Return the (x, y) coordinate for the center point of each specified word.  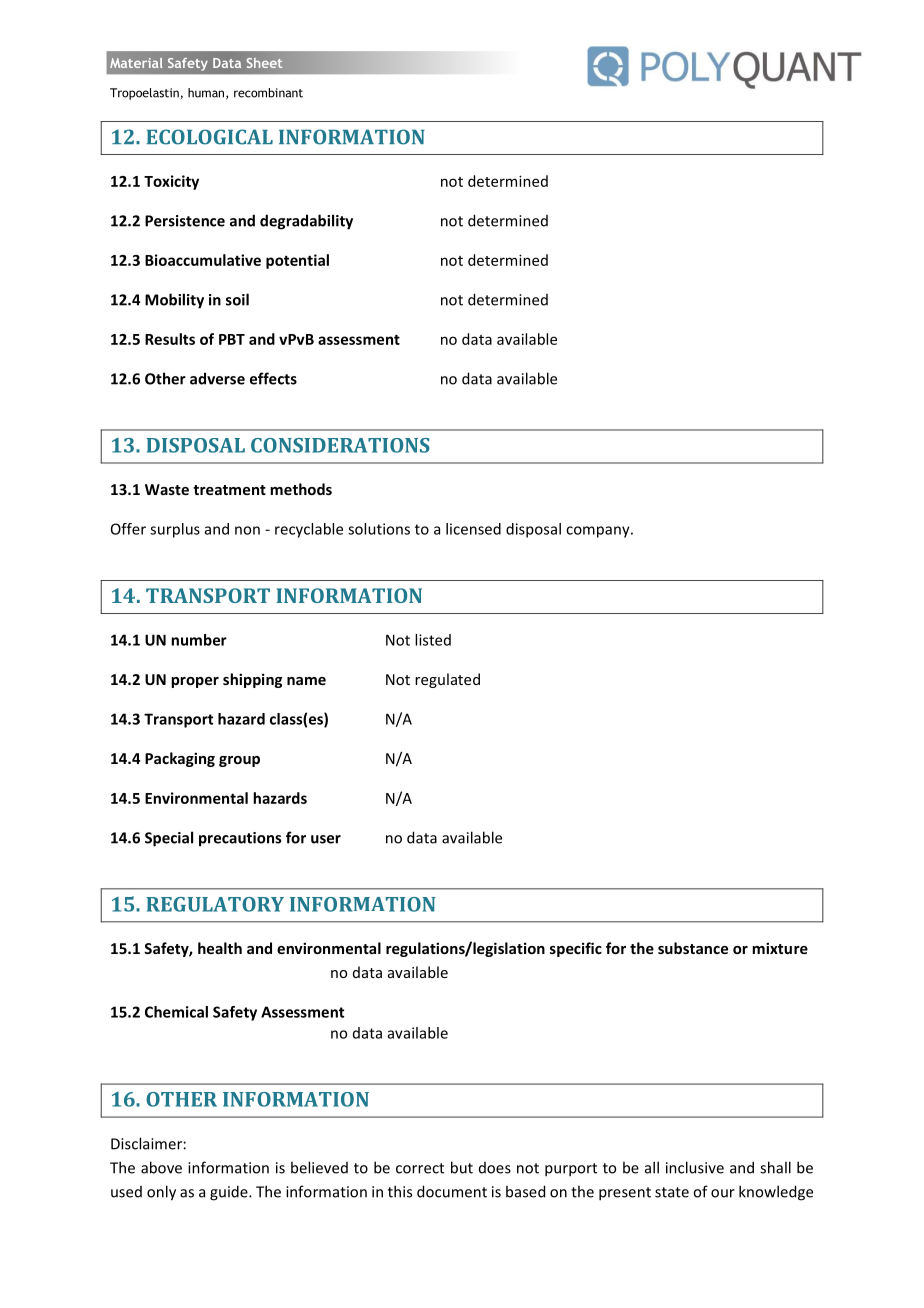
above (161, 1167)
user (326, 839)
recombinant (268, 93)
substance (693, 948)
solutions (379, 529)
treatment (229, 490)
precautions (240, 839)
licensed (473, 529)
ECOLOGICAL (210, 137)
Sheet (264, 63)
